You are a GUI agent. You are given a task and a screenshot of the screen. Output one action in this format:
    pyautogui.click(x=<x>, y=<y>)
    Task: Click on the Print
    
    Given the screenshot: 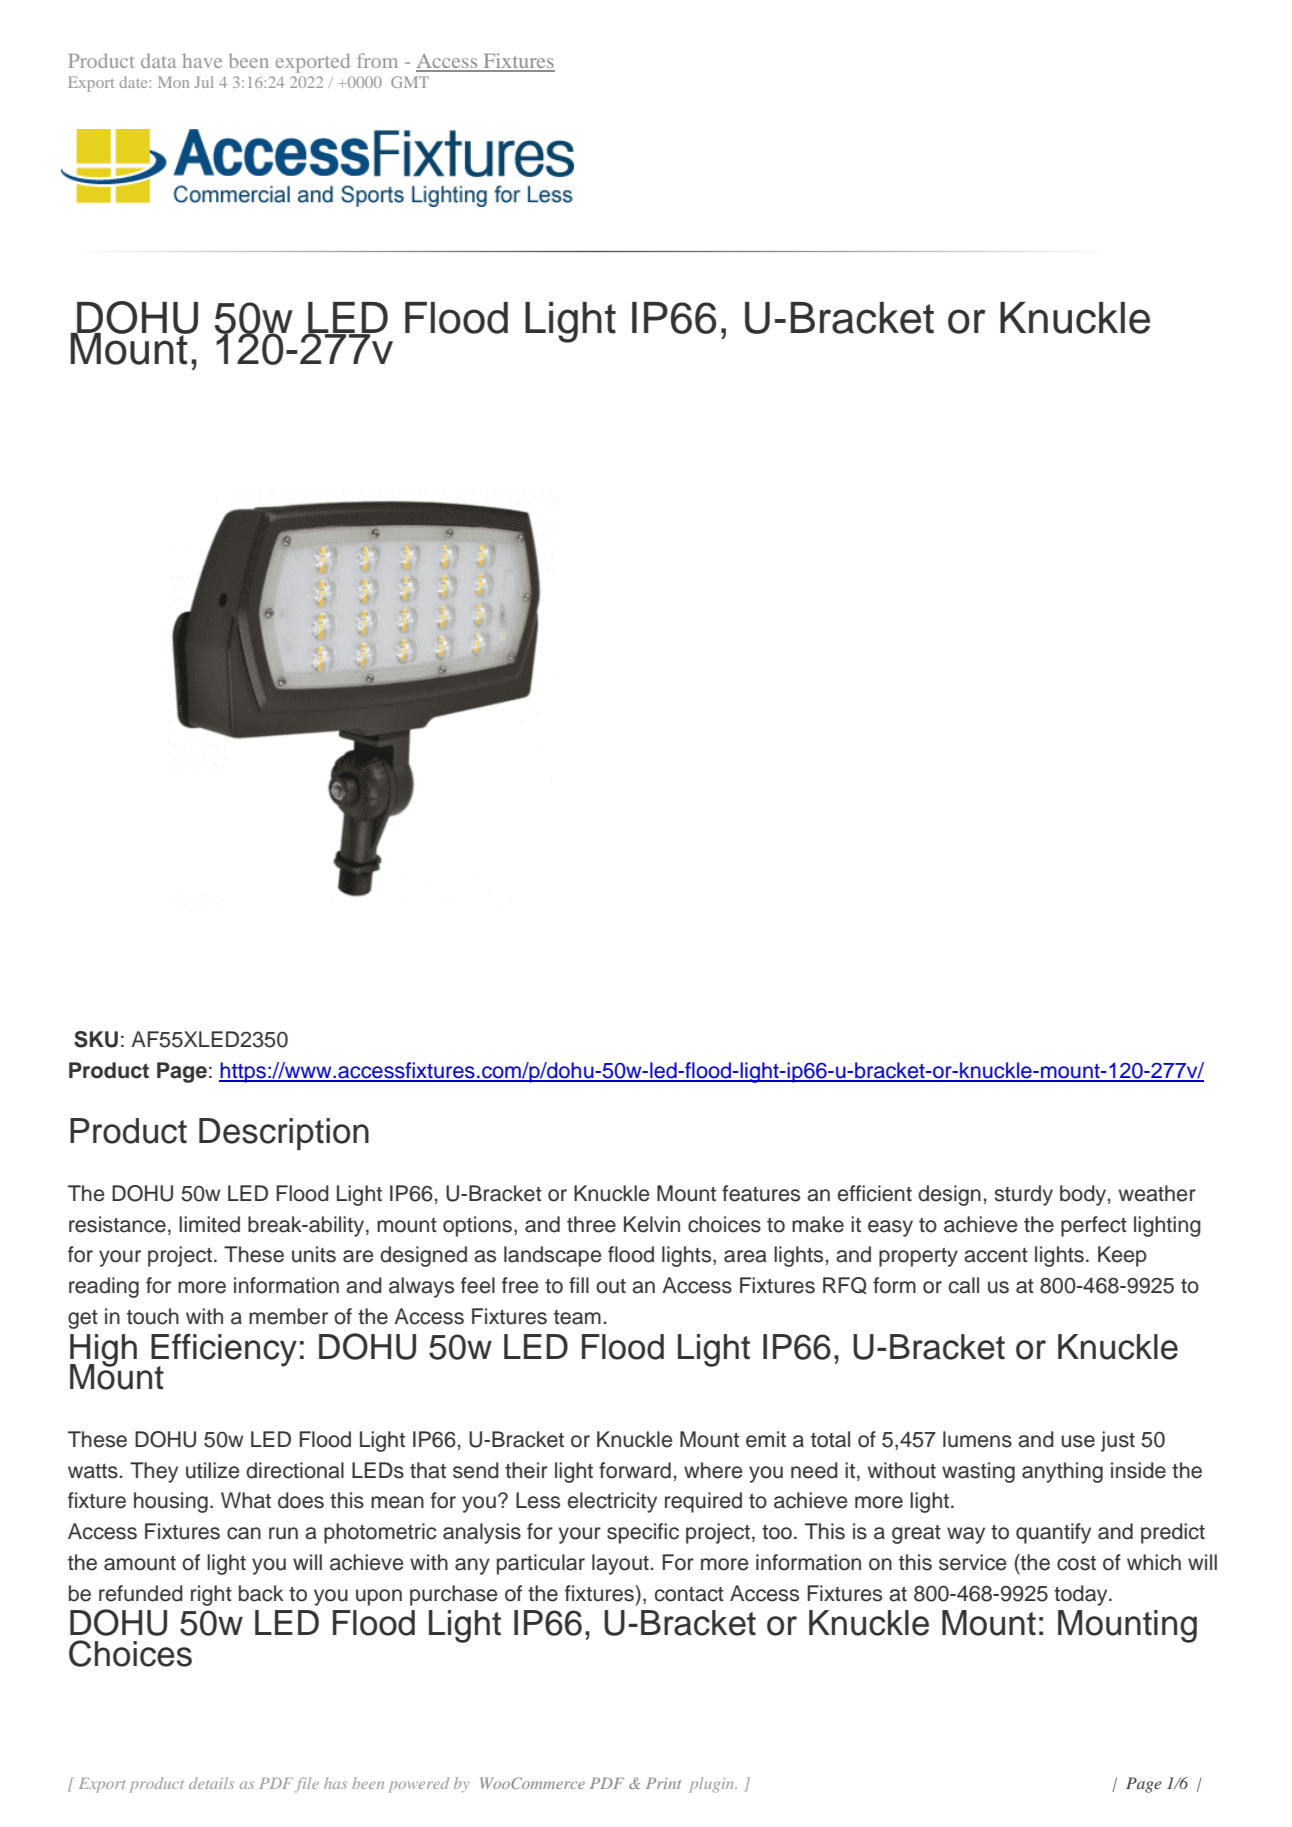 What is the action you would take?
    pyautogui.click(x=663, y=1783)
